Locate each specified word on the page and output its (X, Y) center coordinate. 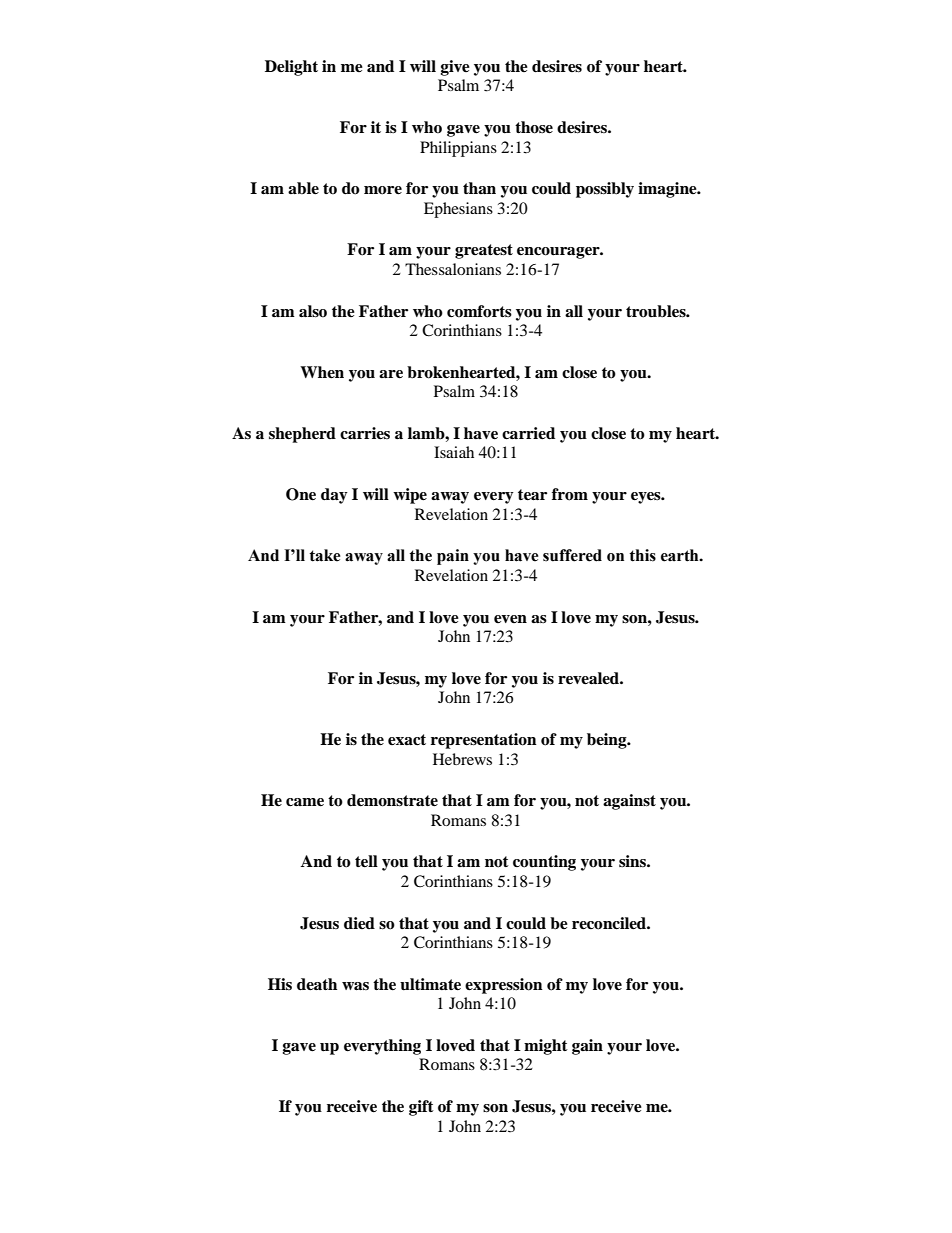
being (608, 741)
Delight (291, 68)
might (546, 1047)
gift (421, 1108)
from (570, 494)
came (305, 802)
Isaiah (454, 452)
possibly (605, 190)
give (455, 68)
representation (484, 741)
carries (365, 433)
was (355, 986)
